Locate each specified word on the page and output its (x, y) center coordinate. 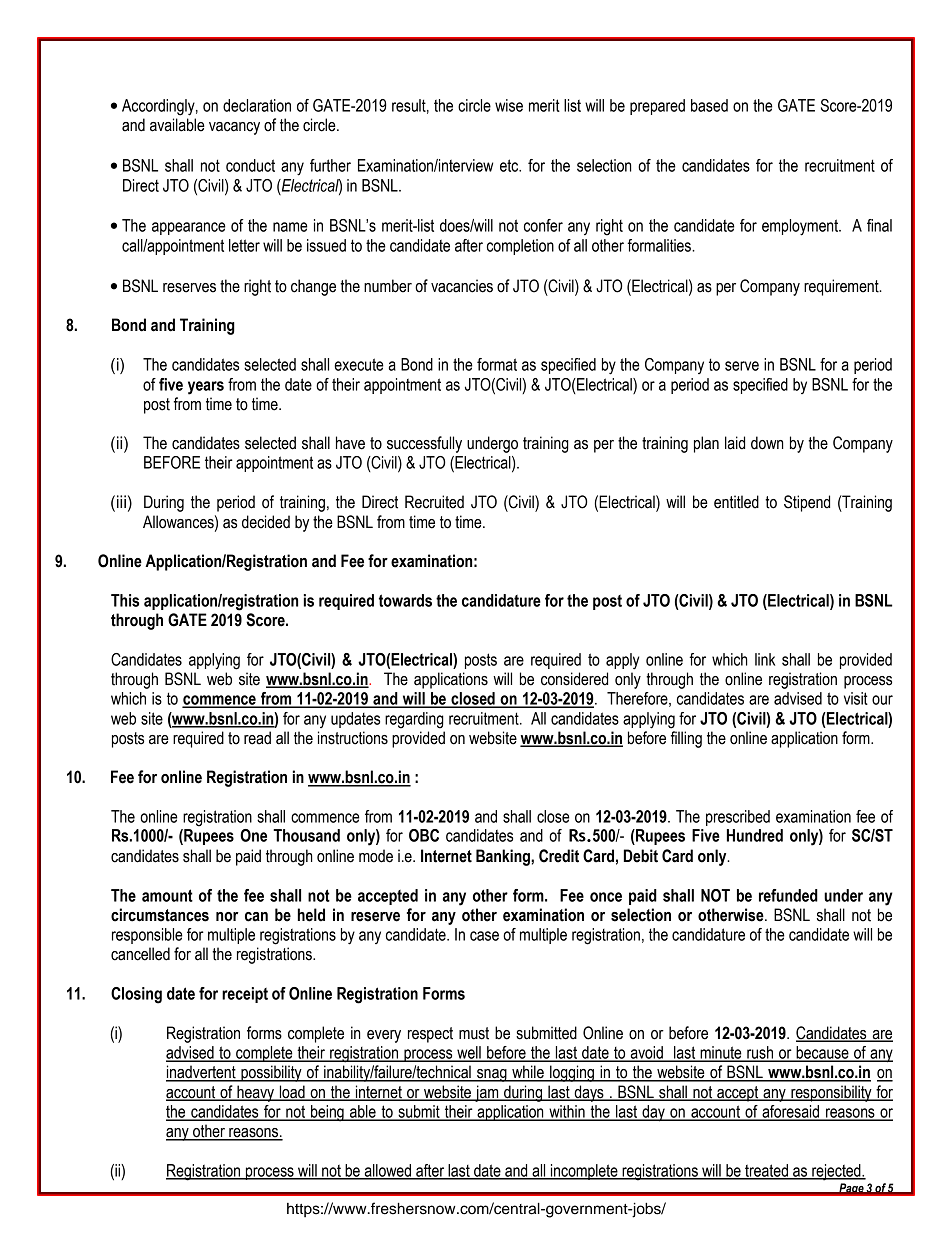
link (765, 659)
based (709, 105)
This (125, 600)
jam (487, 1093)
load (292, 1093)
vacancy (234, 128)
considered (574, 679)
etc (510, 165)
